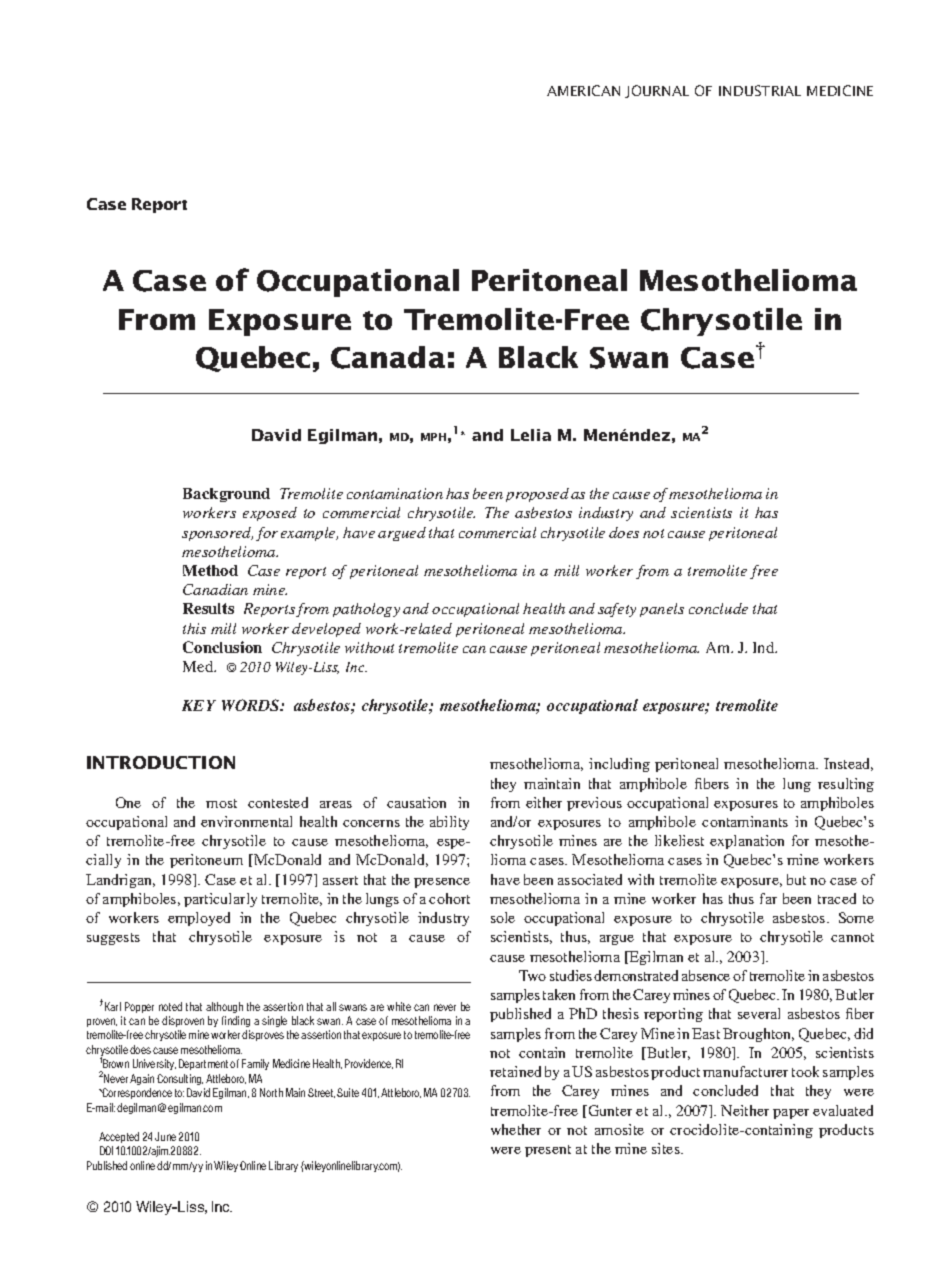  Describe the element at coordinates (537, 495) in the page. I see `proposed` at that location.
